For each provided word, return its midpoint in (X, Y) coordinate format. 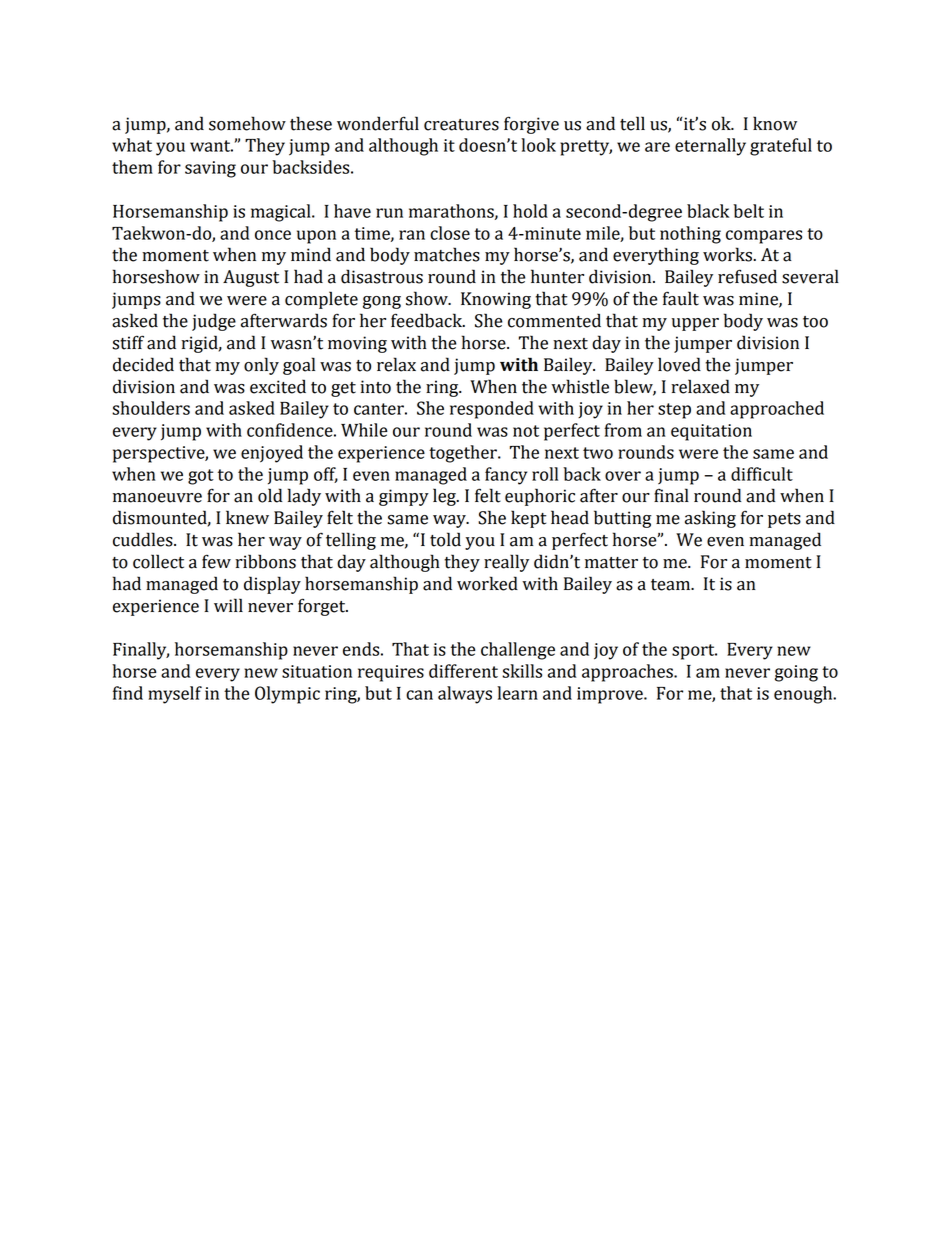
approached (777, 410)
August (251, 278)
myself (175, 695)
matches (447, 254)
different (463, 671)
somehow (247, 123)
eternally (710, 147)
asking (710, 519)
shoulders (151, 408)
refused (747, 276)
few (216, 561)
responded (492, 410)
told (445, 539)
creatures (461, 125)
